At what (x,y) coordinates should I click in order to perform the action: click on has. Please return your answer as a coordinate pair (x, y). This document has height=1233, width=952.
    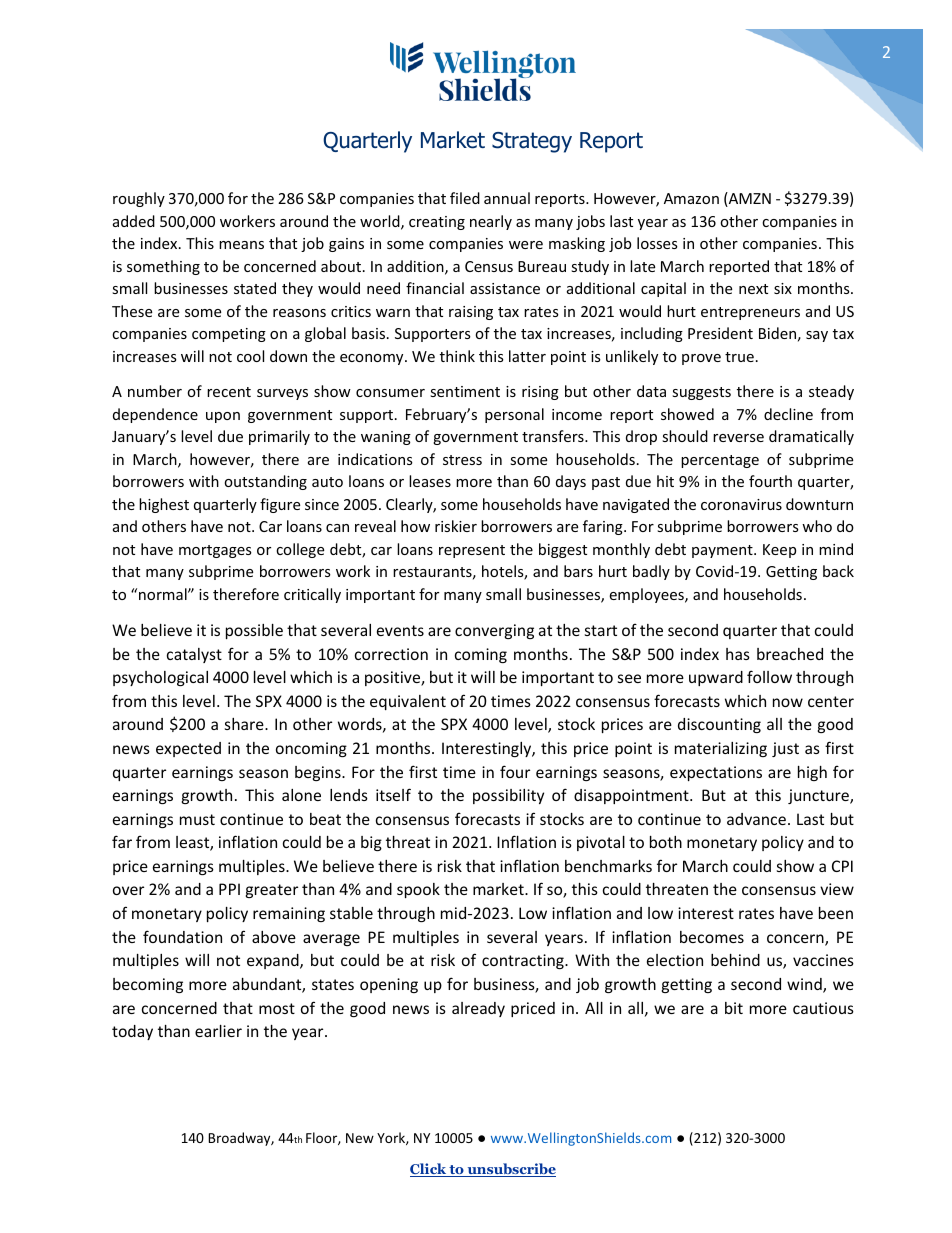
    Looking at the image, I should click on (738, 654).
